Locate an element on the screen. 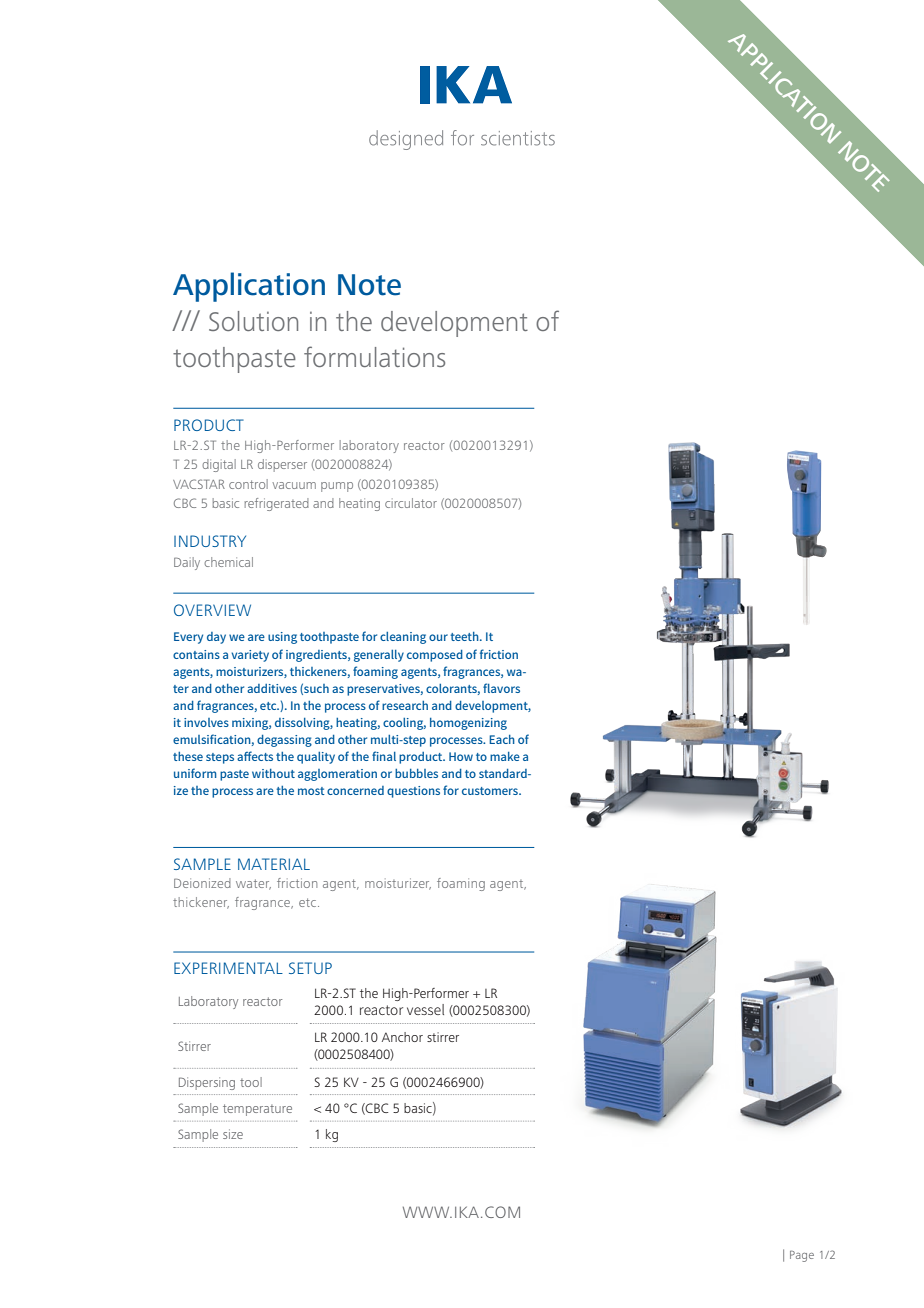 This screenshot has width=924, height=1308. Page is located at coordinates (802, 1256).
